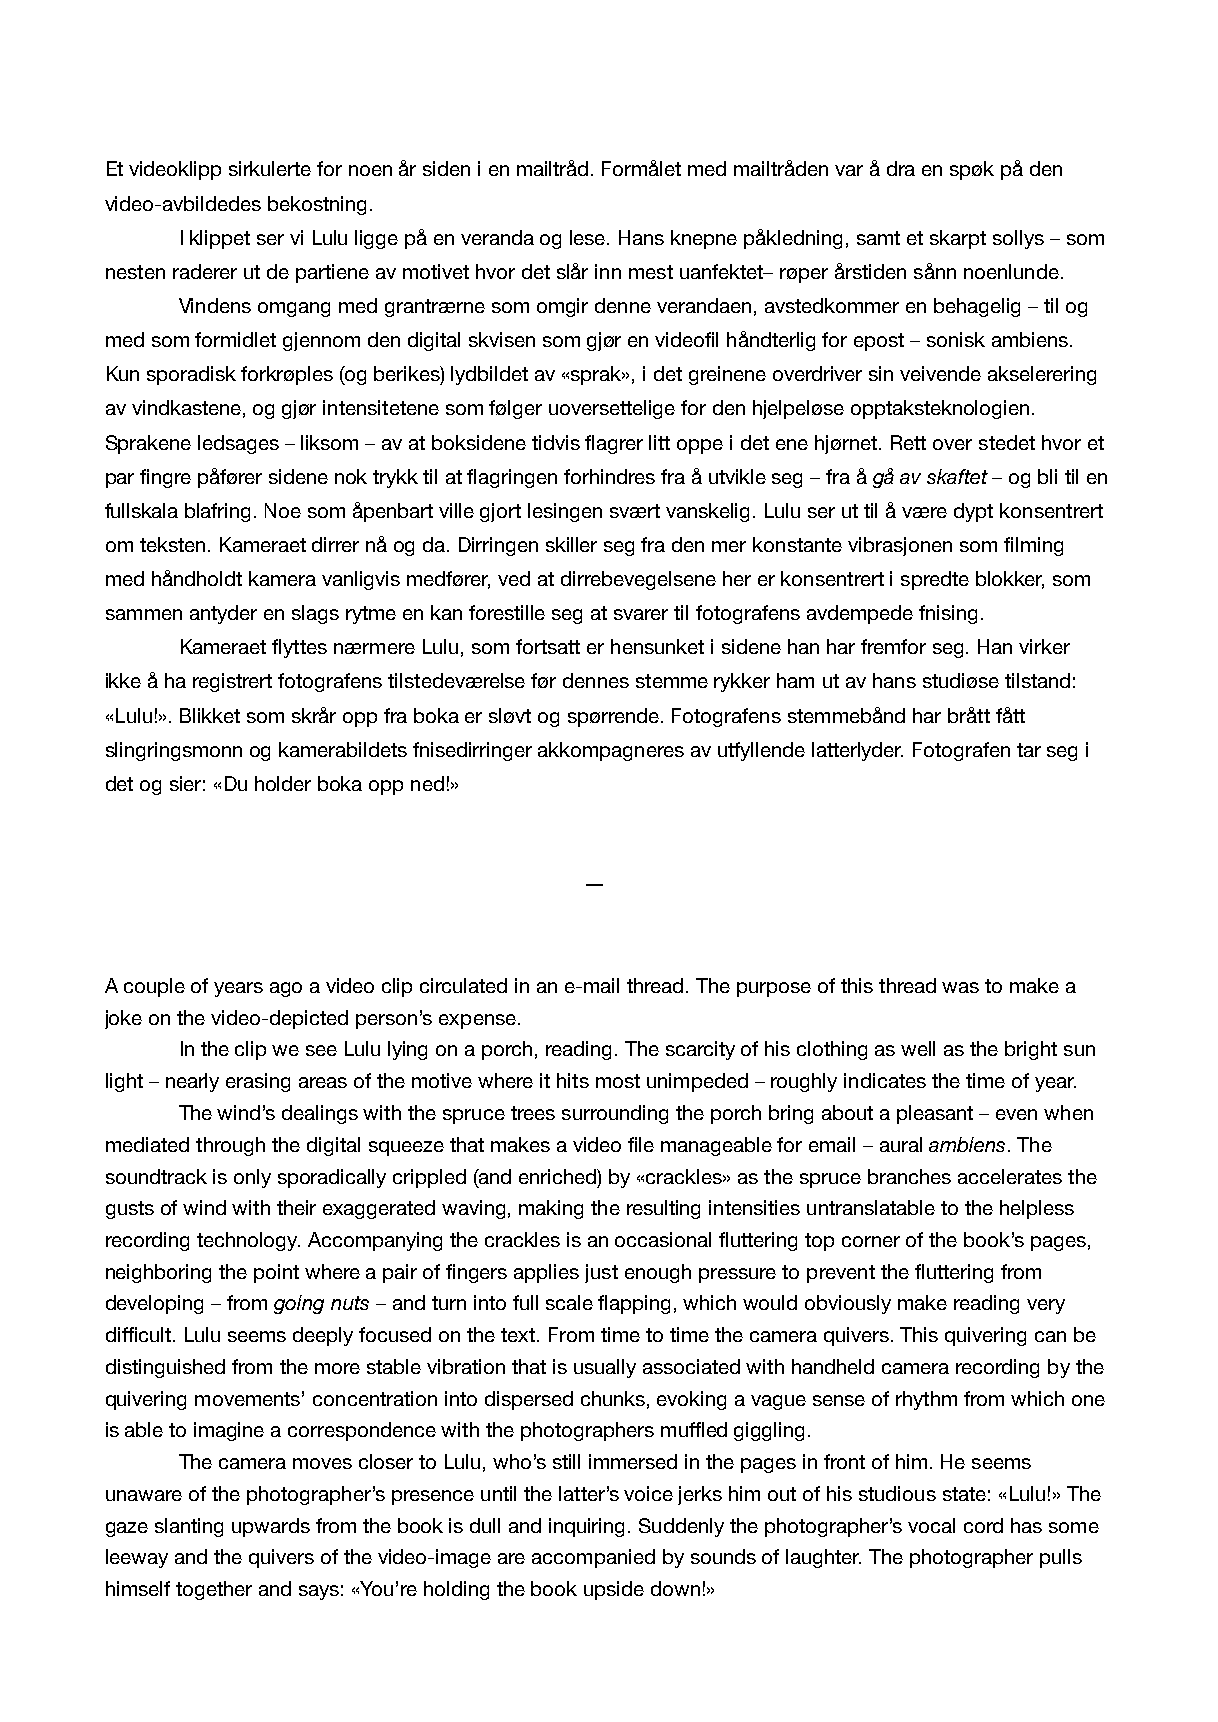 This screenshot has width=1218, height=1722. What do you see at coordinates (615, 1114) in the screenshot?
I see `surrounding` at bounding box center [615, 1114].
